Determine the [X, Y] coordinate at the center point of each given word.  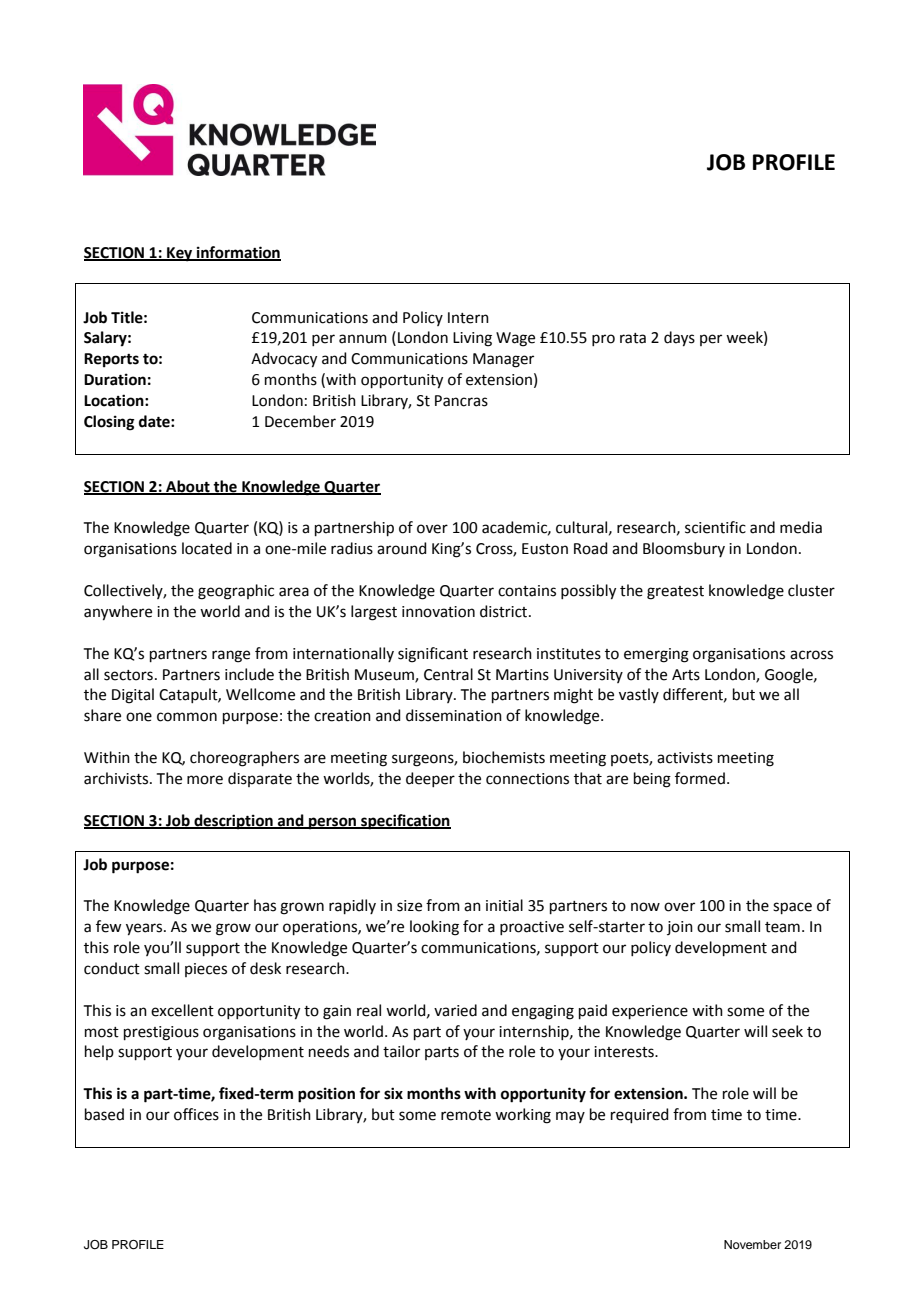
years [145, 929]
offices [196, 1114]
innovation [438, 612]
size [409, 906]
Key [180, 254]
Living [472, 339]
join [680, 928]
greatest [675, 593]
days [679, 339]
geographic [236, 592]
